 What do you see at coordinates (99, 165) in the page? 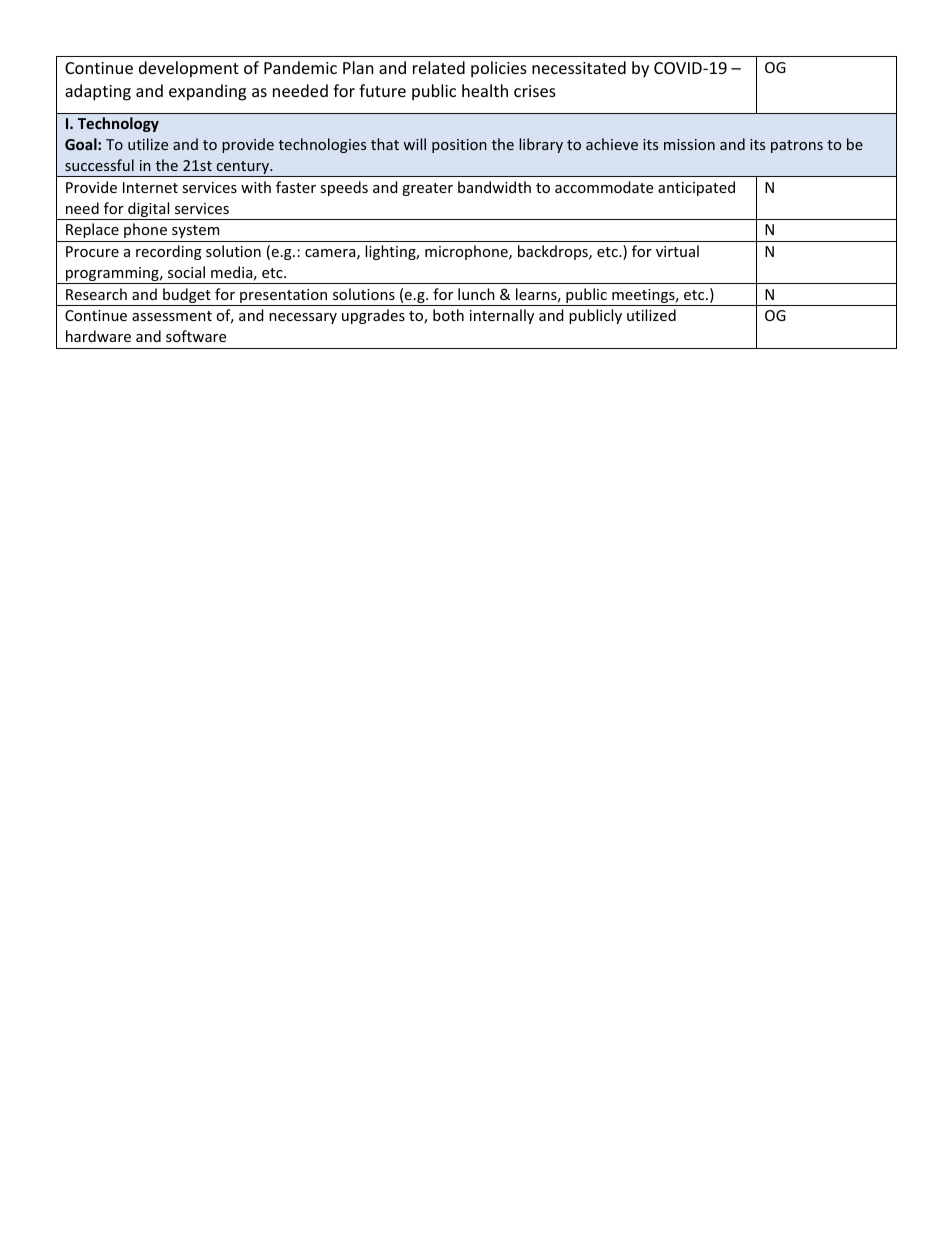
I see `successful` at bounding box center [99, 165].
